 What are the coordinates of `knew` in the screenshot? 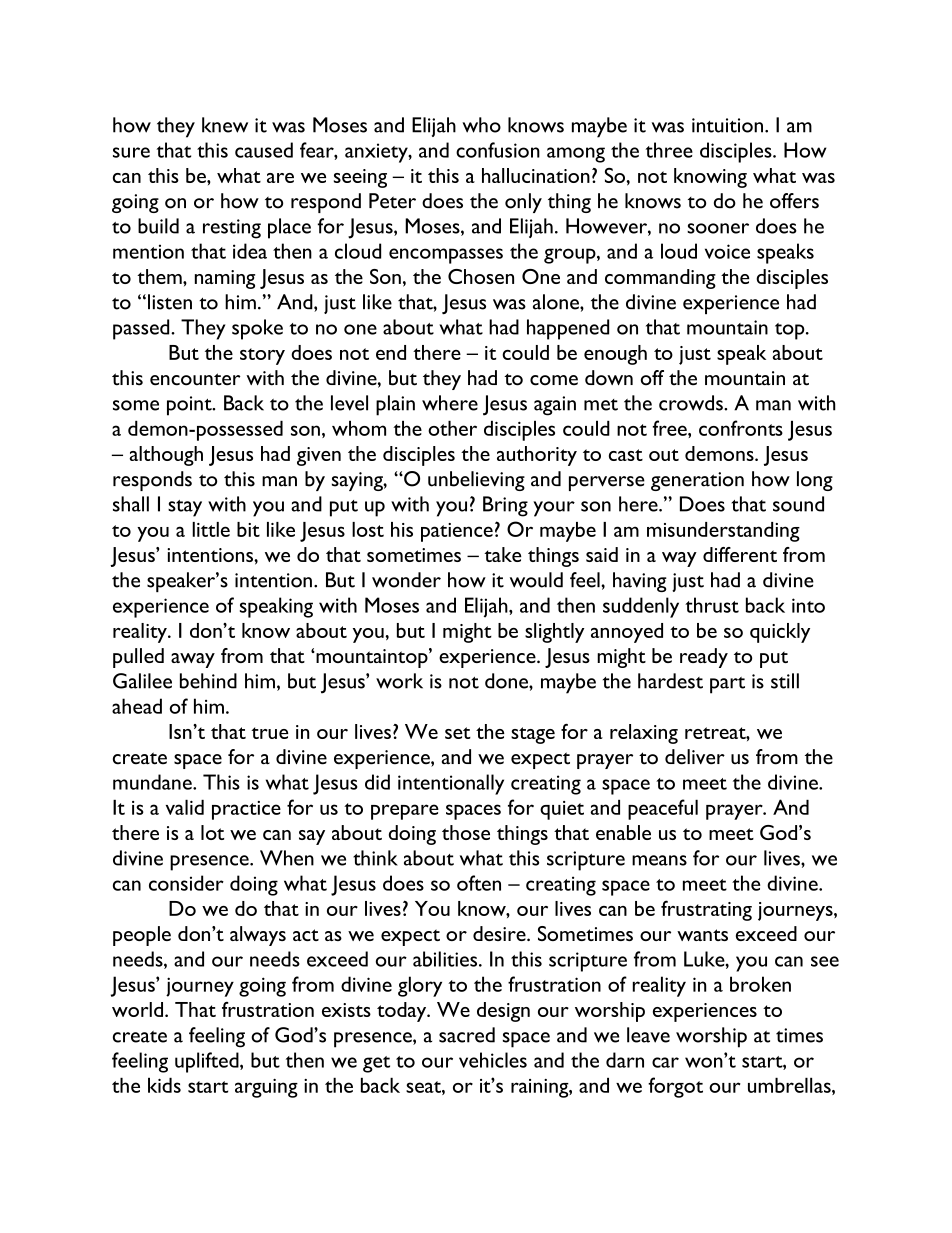 It's located at (225, 125).
